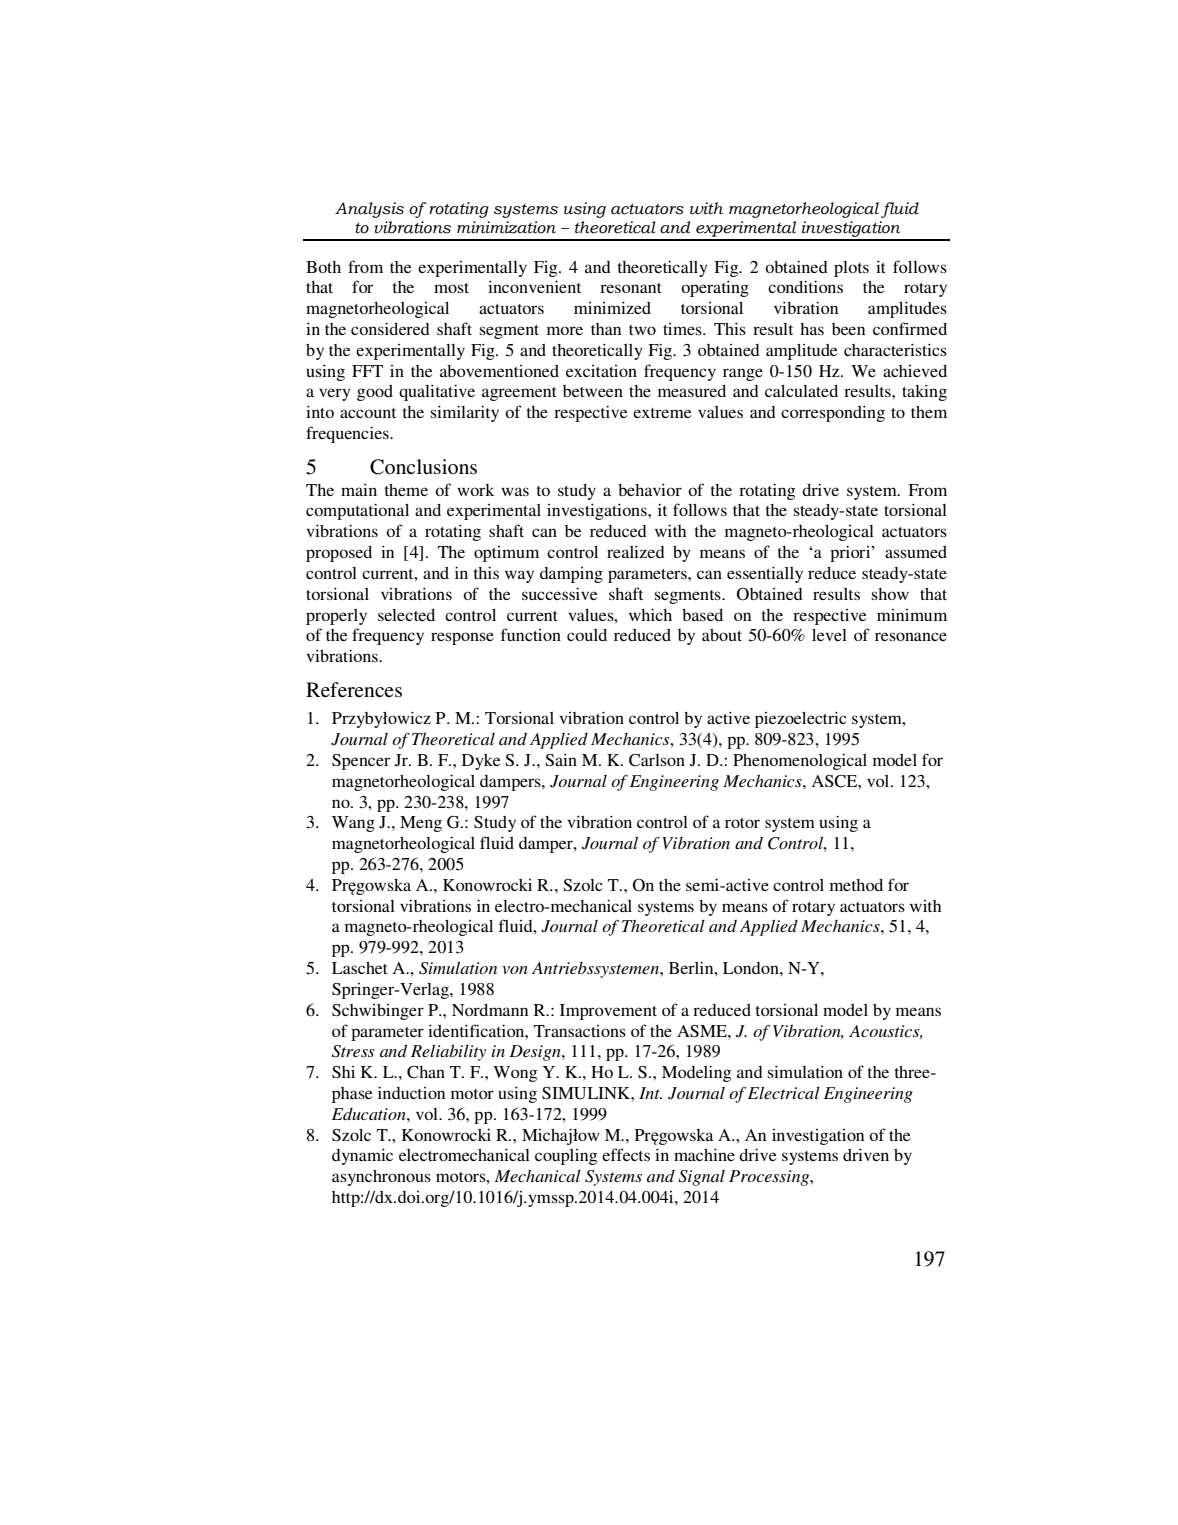  What do you see at coordinates (368, 413) in the page?
I see `account` at bounding box center [368, 413].
